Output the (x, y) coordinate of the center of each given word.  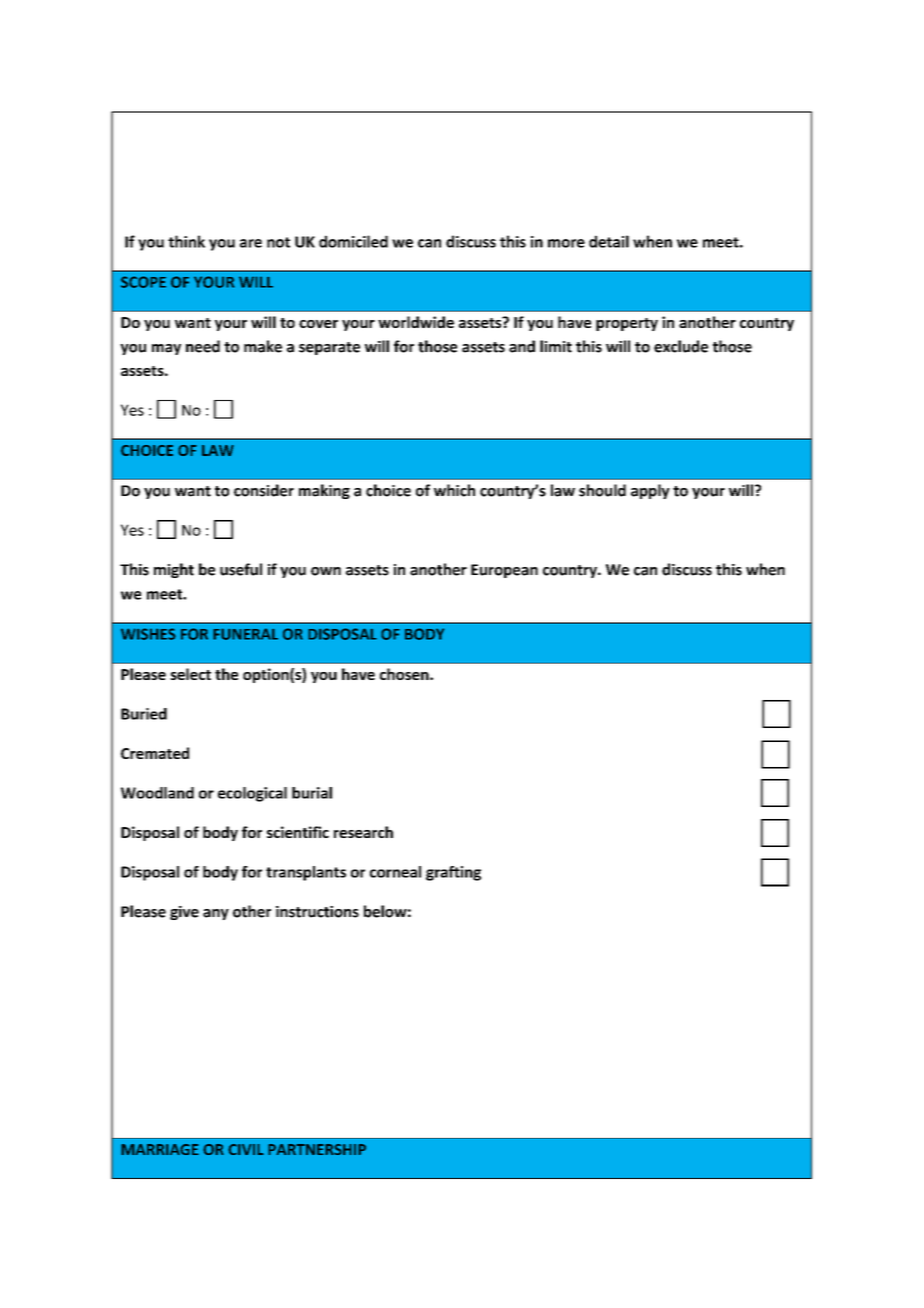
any (216, 914)
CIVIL (246, 1149)
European (504, 571)
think (186, 241)
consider (264, 490)
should (602, 490)
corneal (395, 872)
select (190, 674)
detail (609, 241)
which (454, 490)
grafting (453, 873)
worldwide (416, 322)
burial (312, 793)
